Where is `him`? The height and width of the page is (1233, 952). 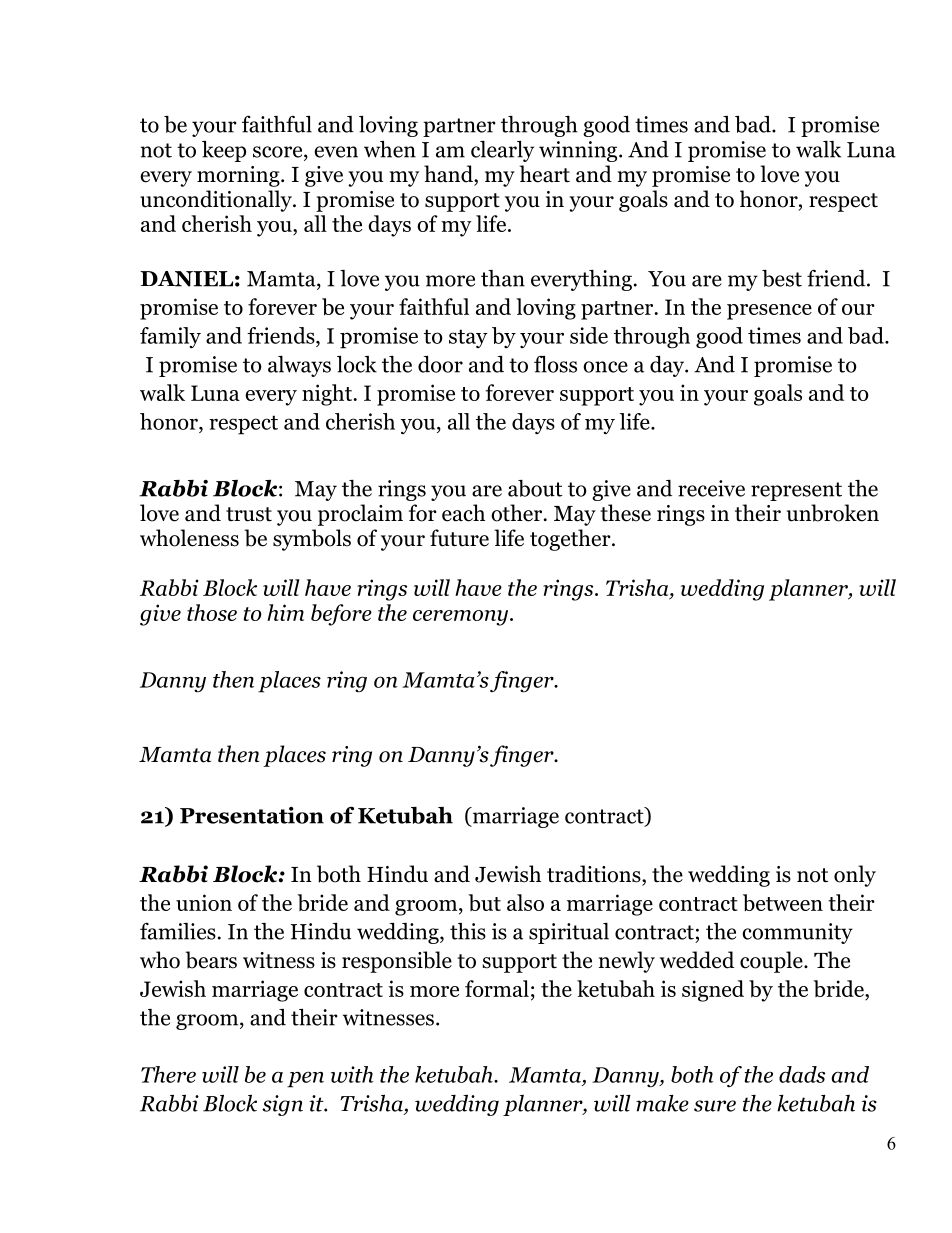
him is located at coordinates (285, 612).
